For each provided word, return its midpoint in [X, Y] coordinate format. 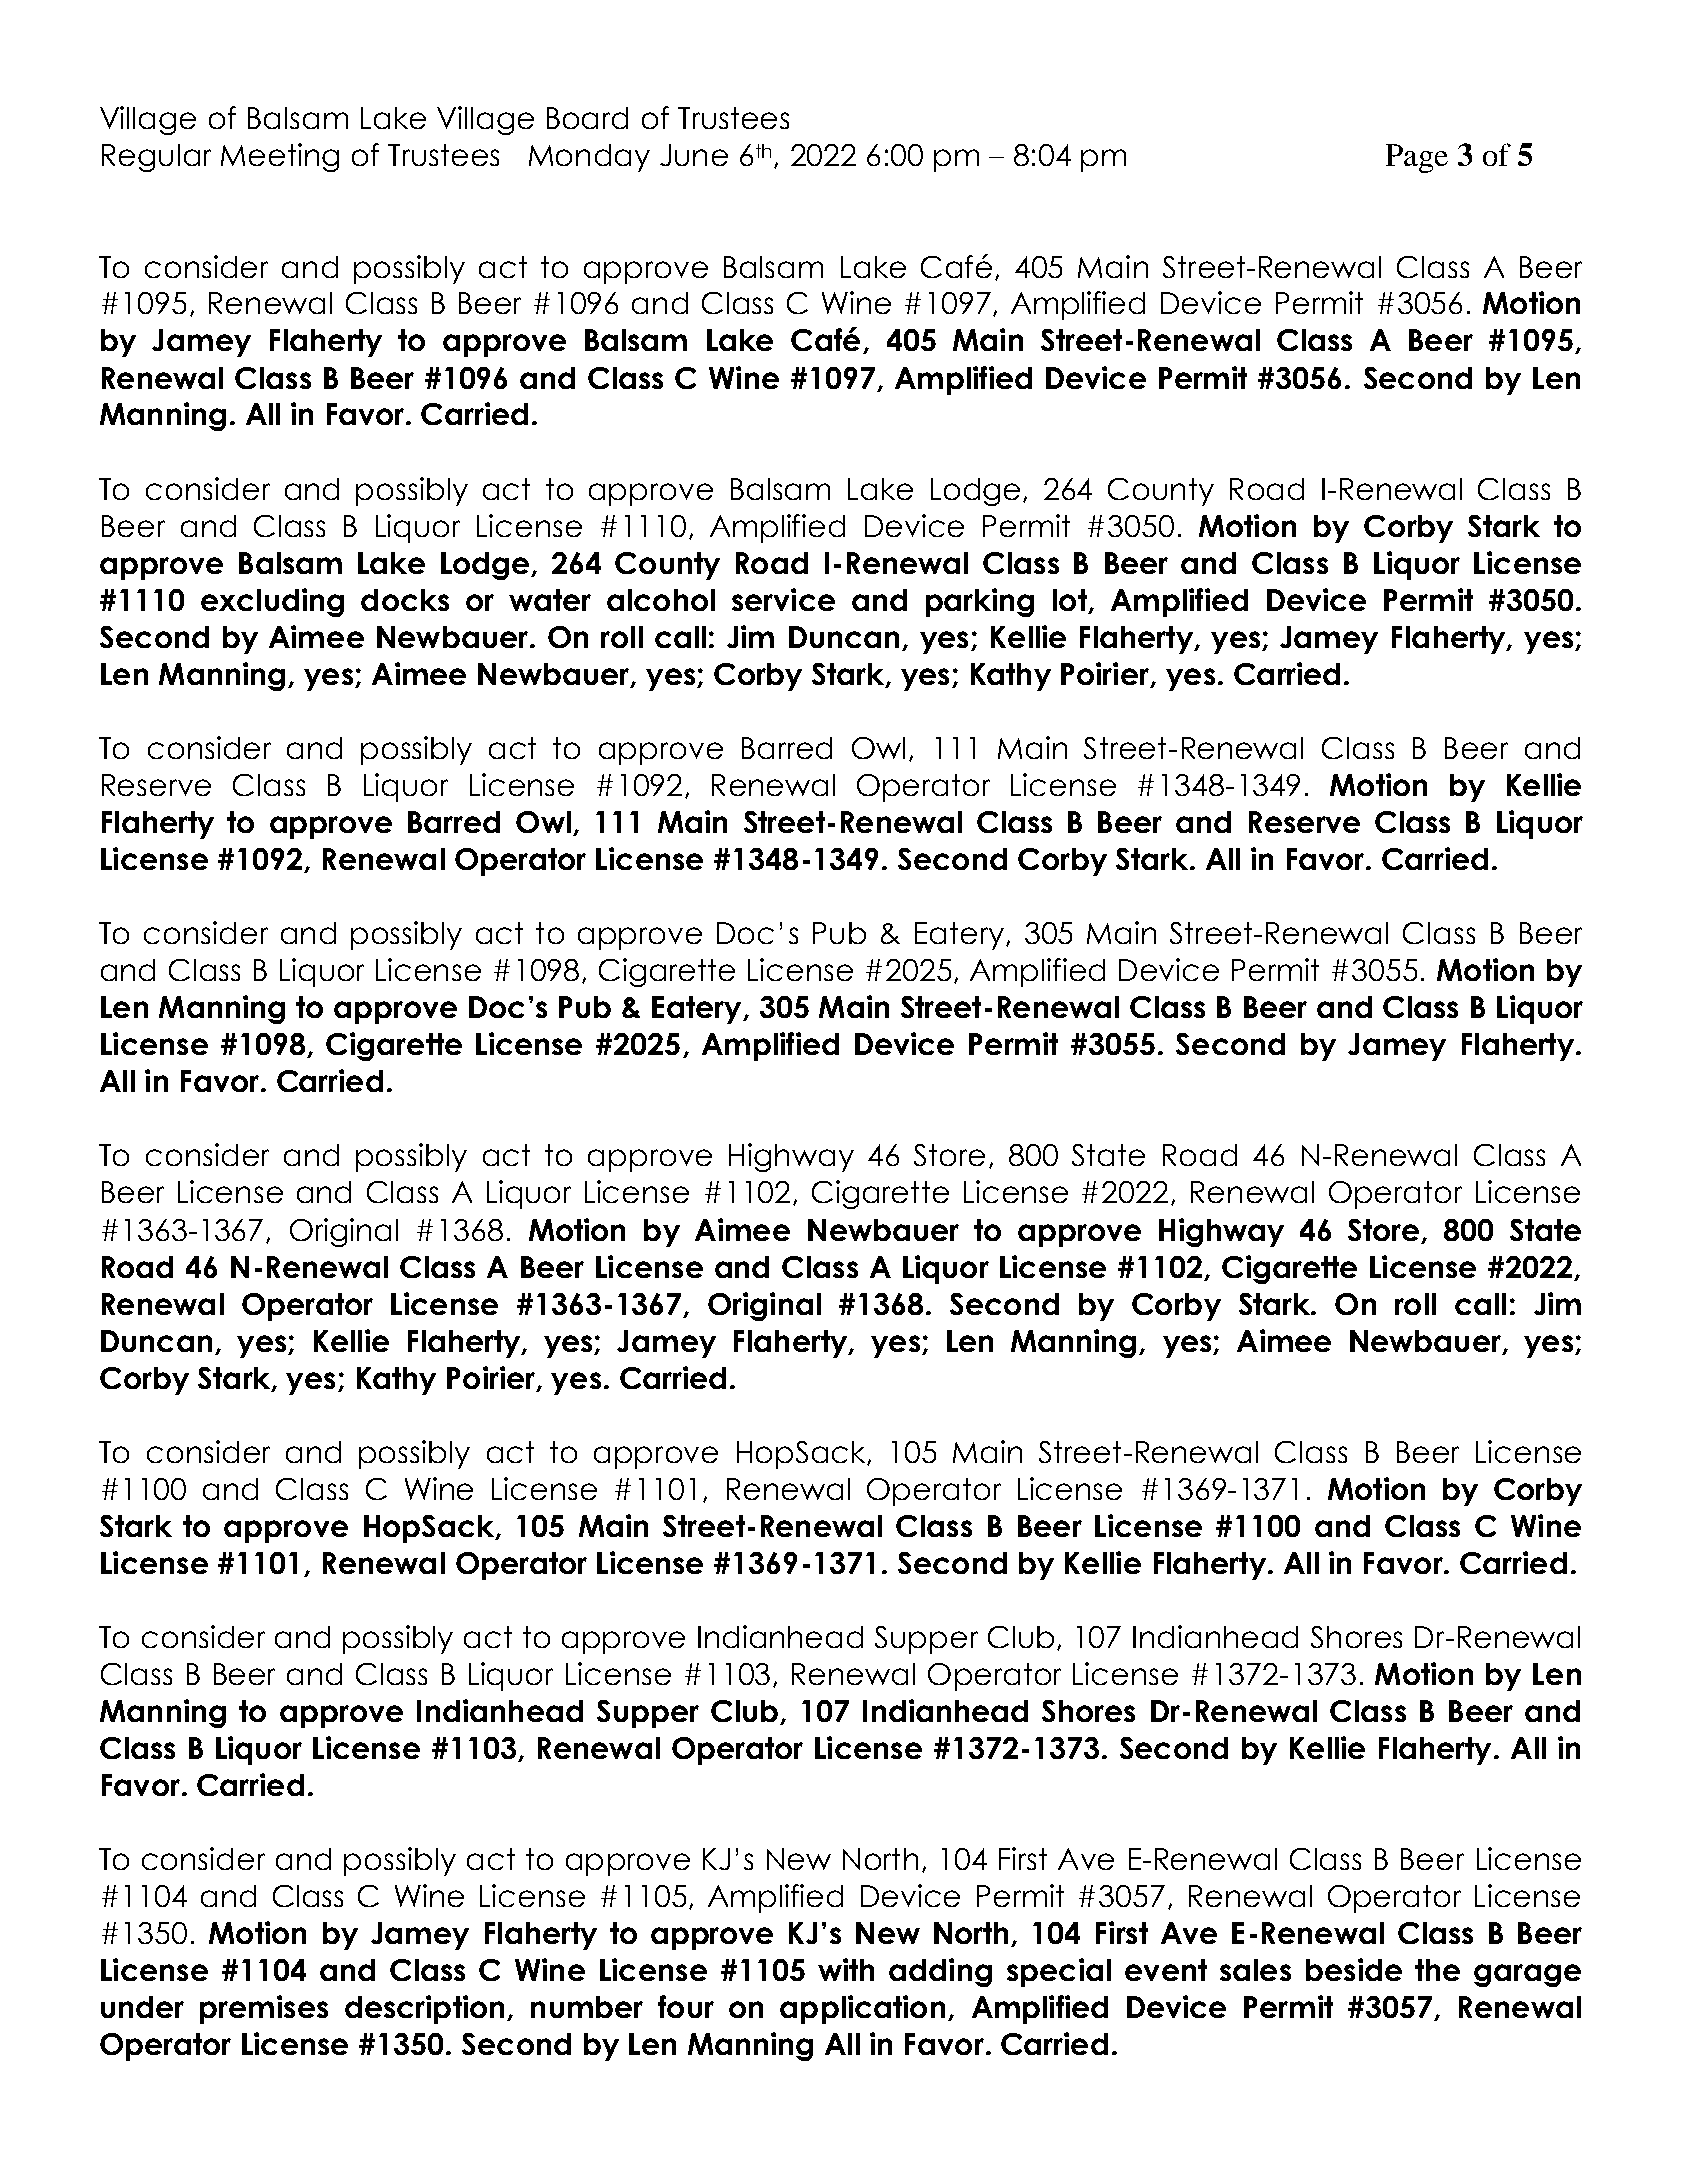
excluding [272, 602]
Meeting [280, 157]
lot [1071, 601]
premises [264, 2009]
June [694, 155]
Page [1417, 158]
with [846, 1969]
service [783, 599]
